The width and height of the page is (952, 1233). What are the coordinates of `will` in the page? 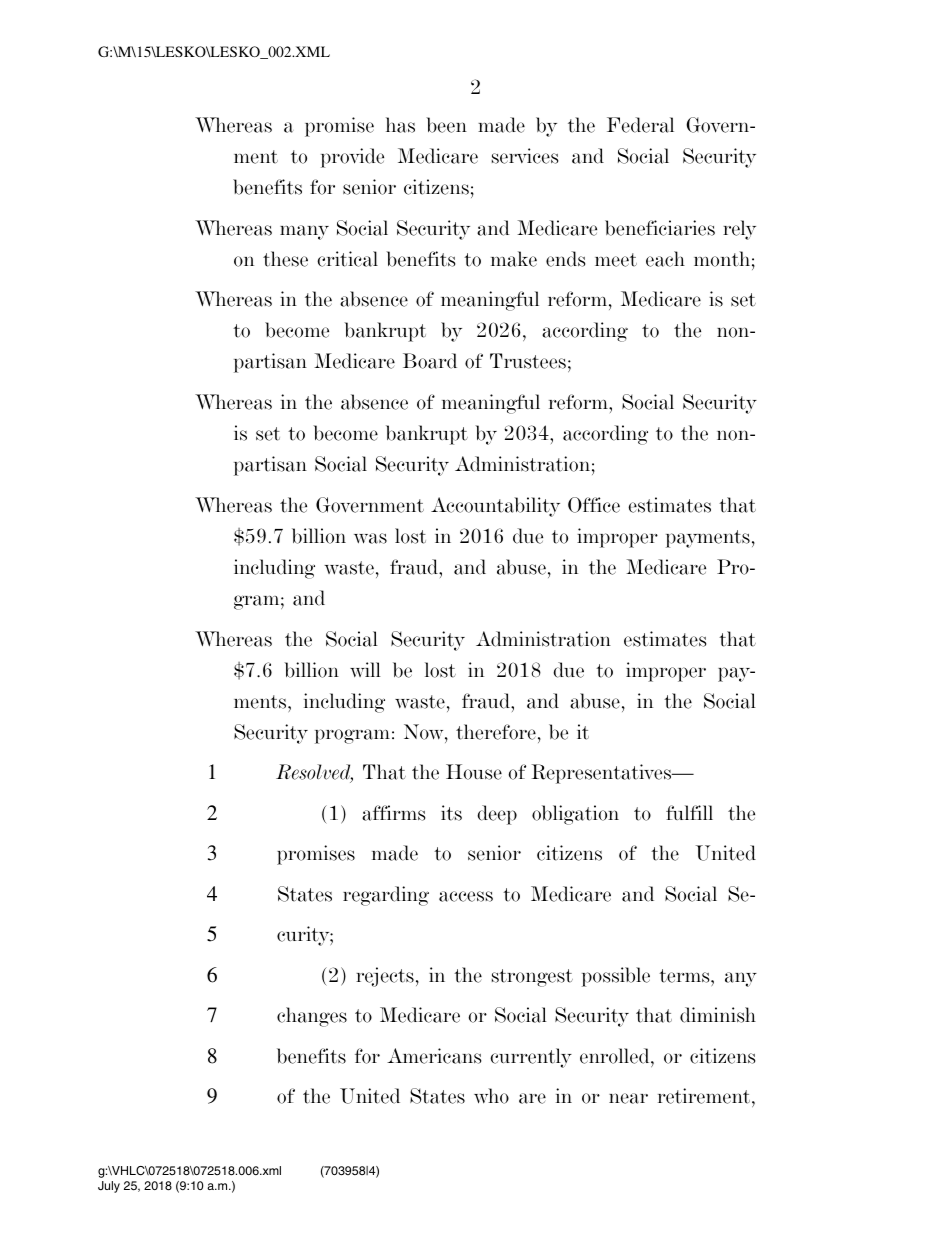 It's located at (365, 669).
